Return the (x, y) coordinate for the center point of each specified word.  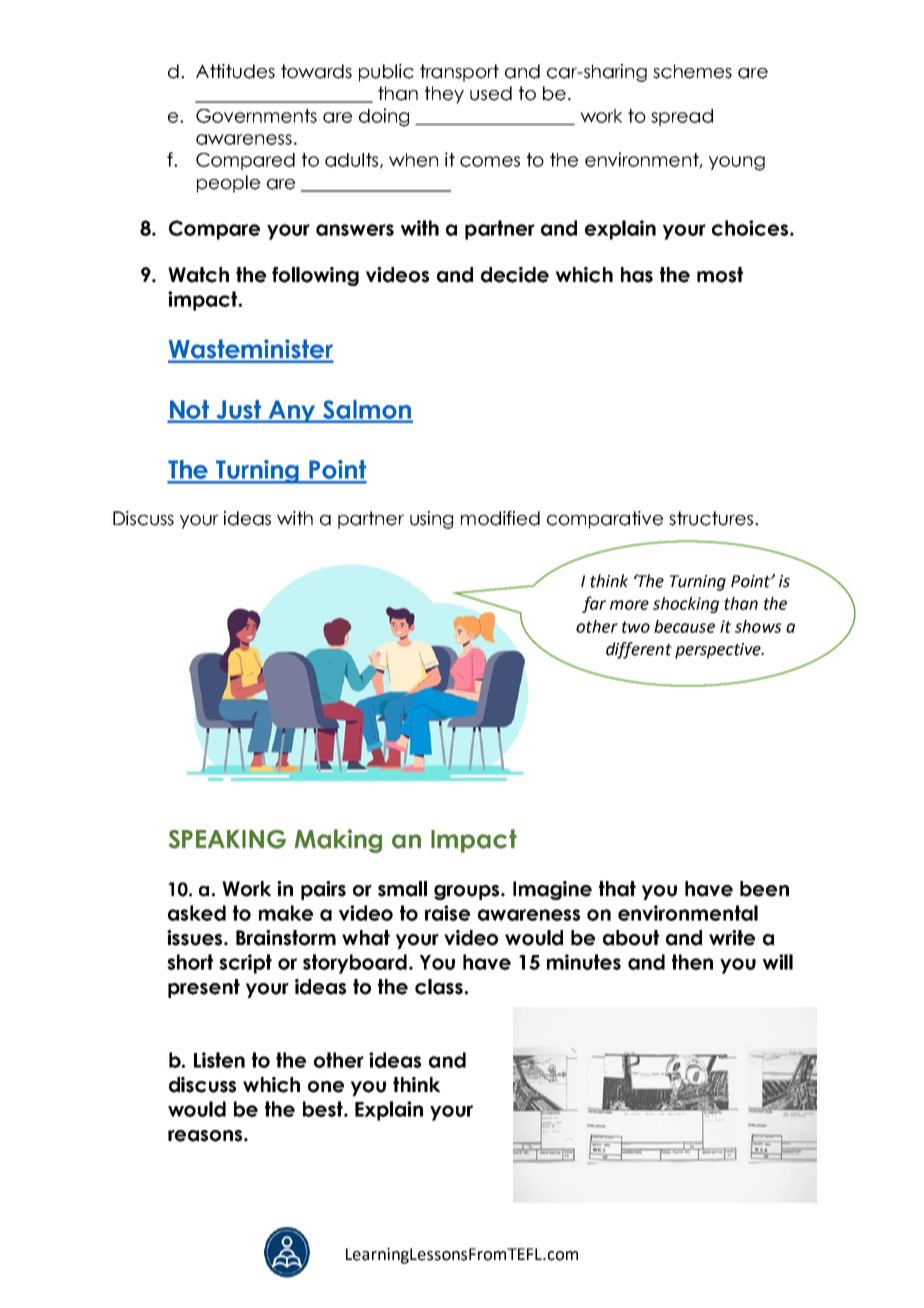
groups (468, 892)
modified (500, 518)
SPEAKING (227, 839)
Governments (256, 116)
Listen (219, 1060)
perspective (719, 651)
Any (292, 411)
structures (712, 518)
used (491, 93)
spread (682, 117)
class (439, 987)
